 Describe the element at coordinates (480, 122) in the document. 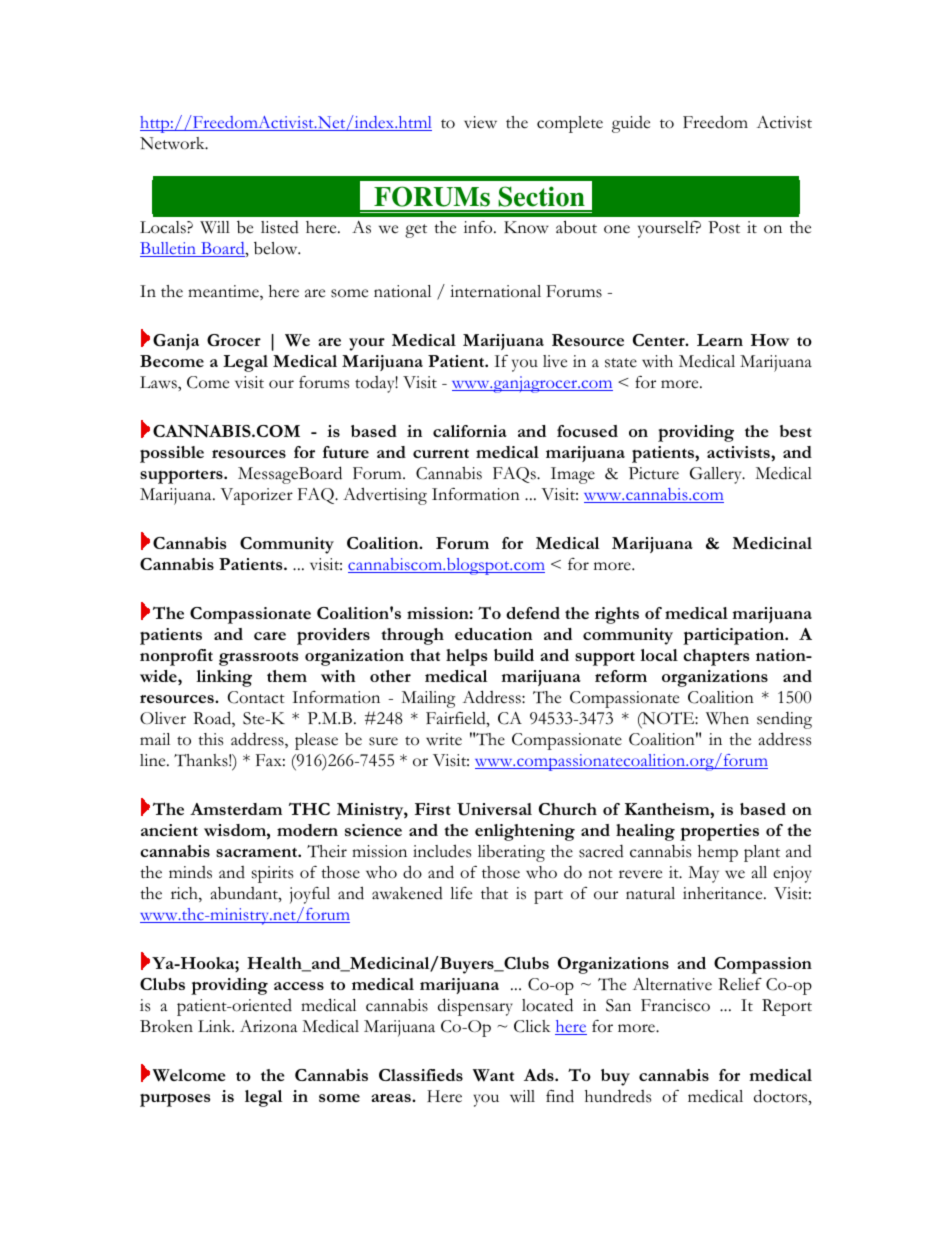

I see `view` at that location.
